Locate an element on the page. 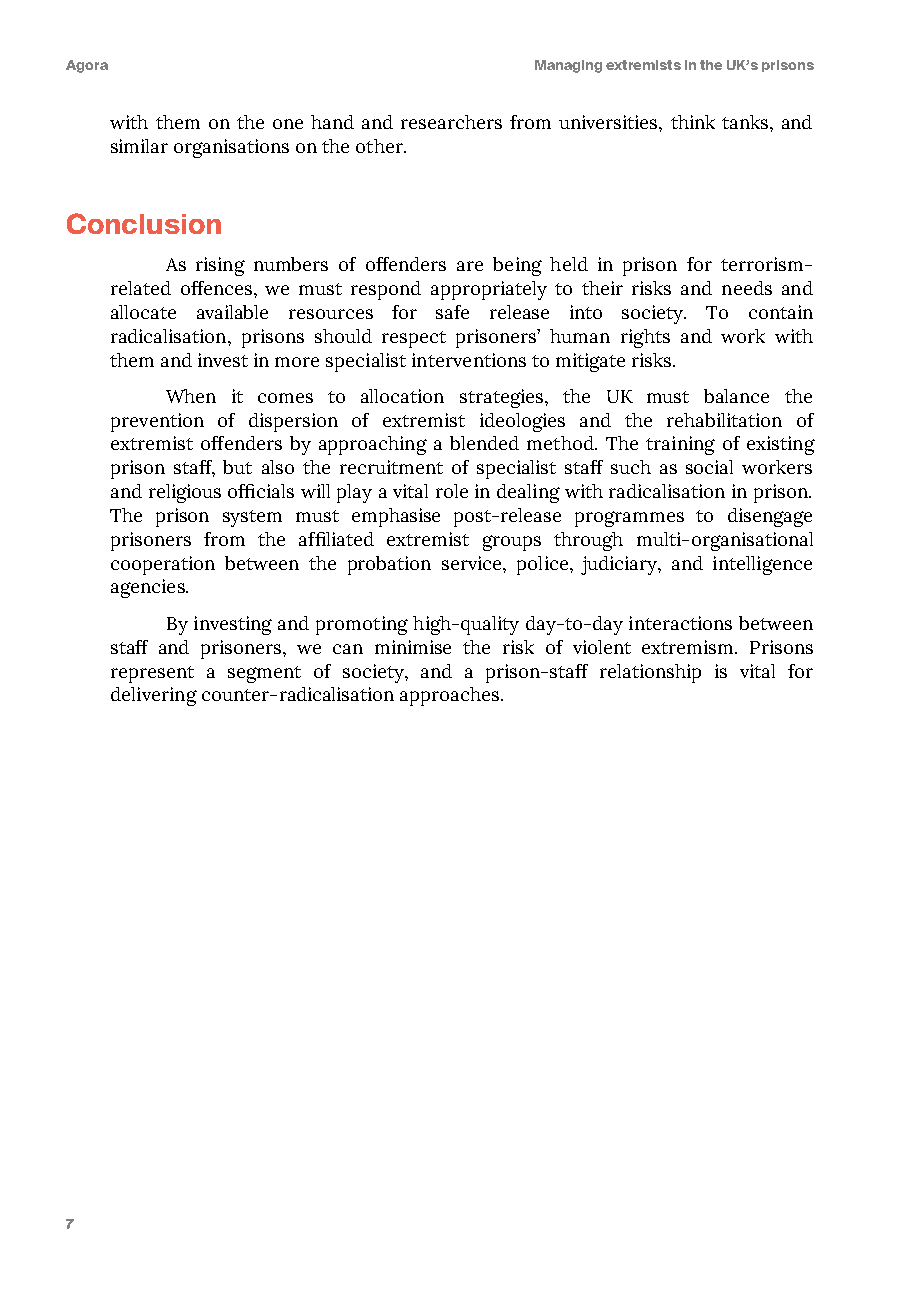 The height and width of the document is (1308, 924). social is located at coordinates (709, 467).
